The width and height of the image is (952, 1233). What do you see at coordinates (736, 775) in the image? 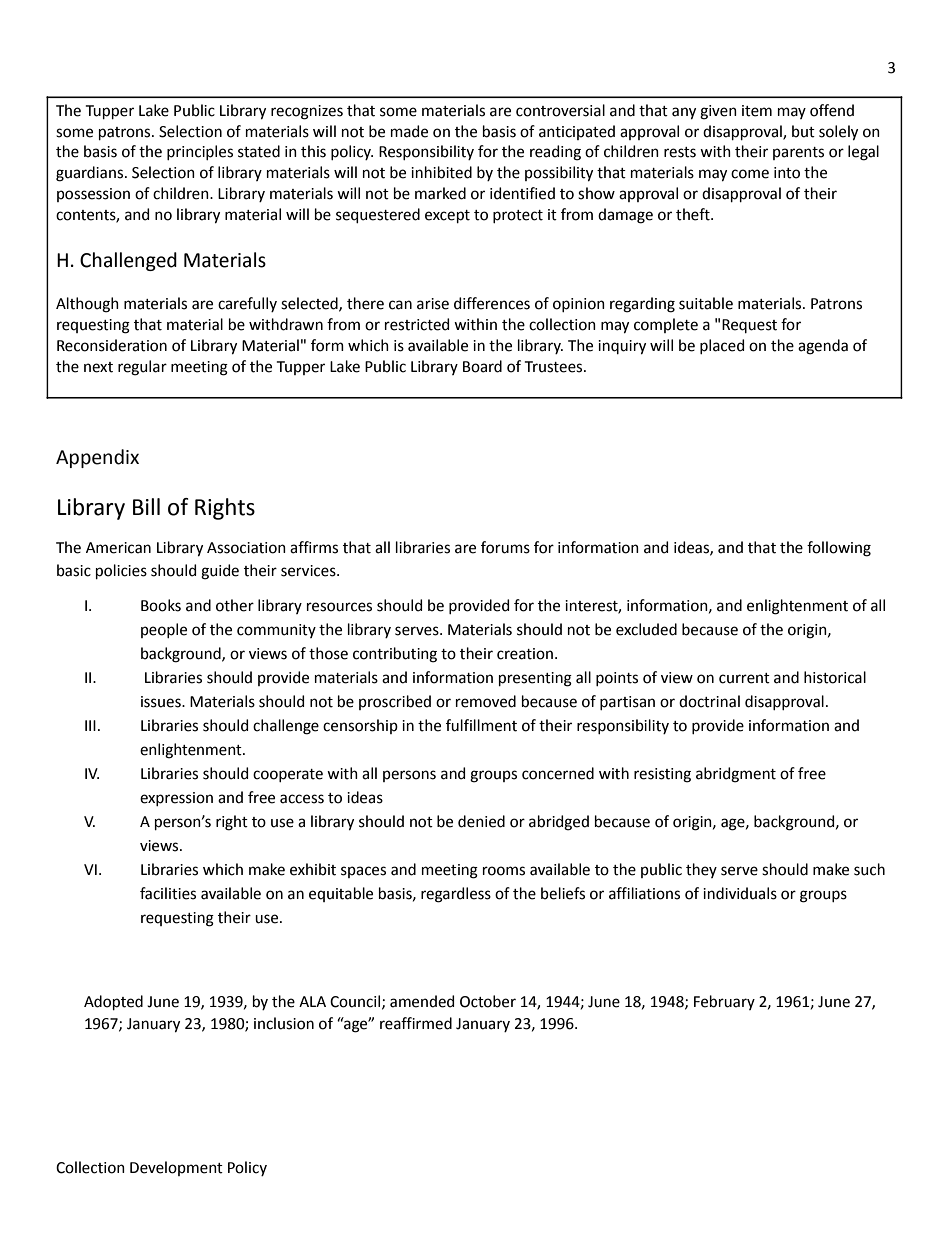
I see `abridgment` at bounding box center [736, 775].
